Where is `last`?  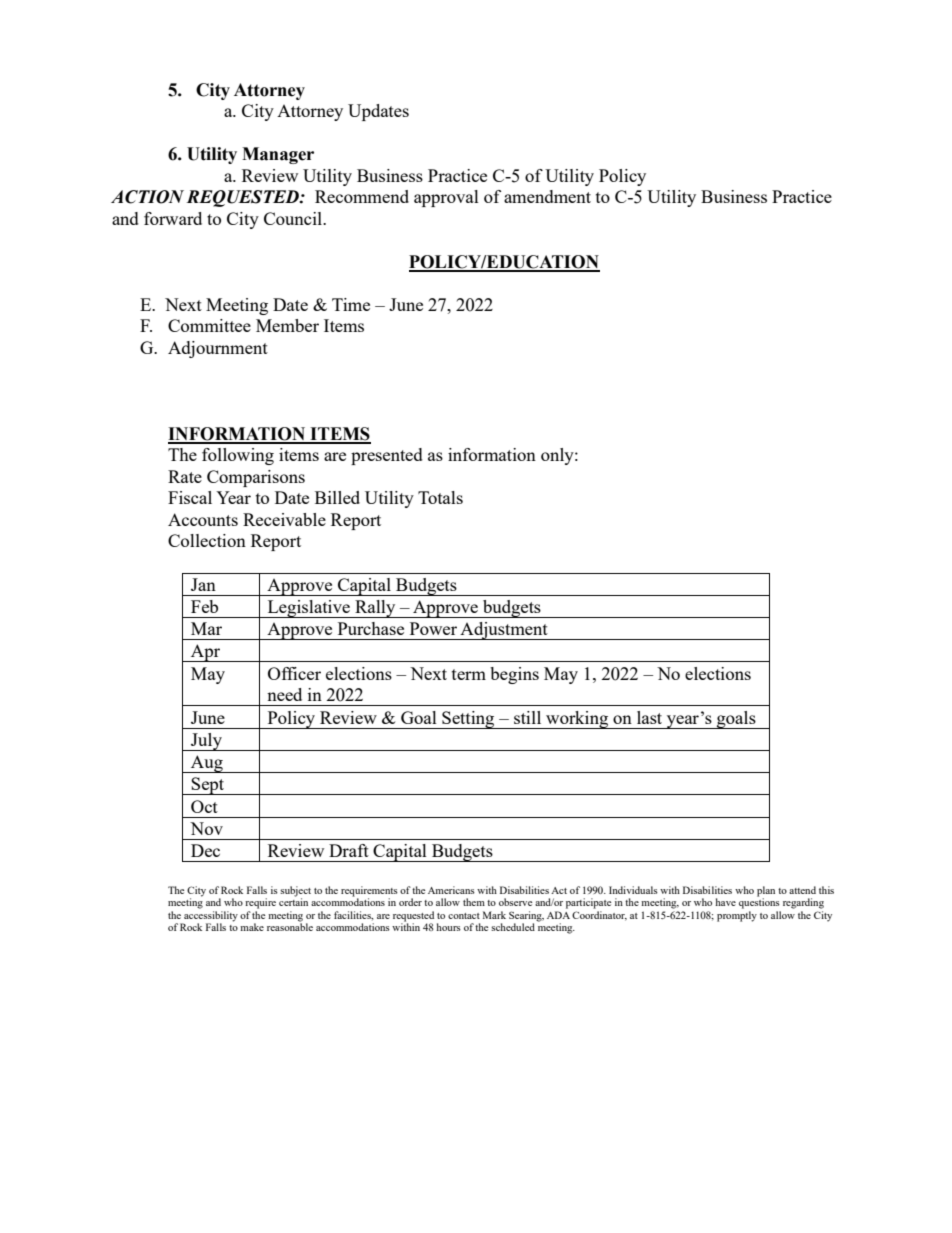
last is located at coordinates (649, 717).
